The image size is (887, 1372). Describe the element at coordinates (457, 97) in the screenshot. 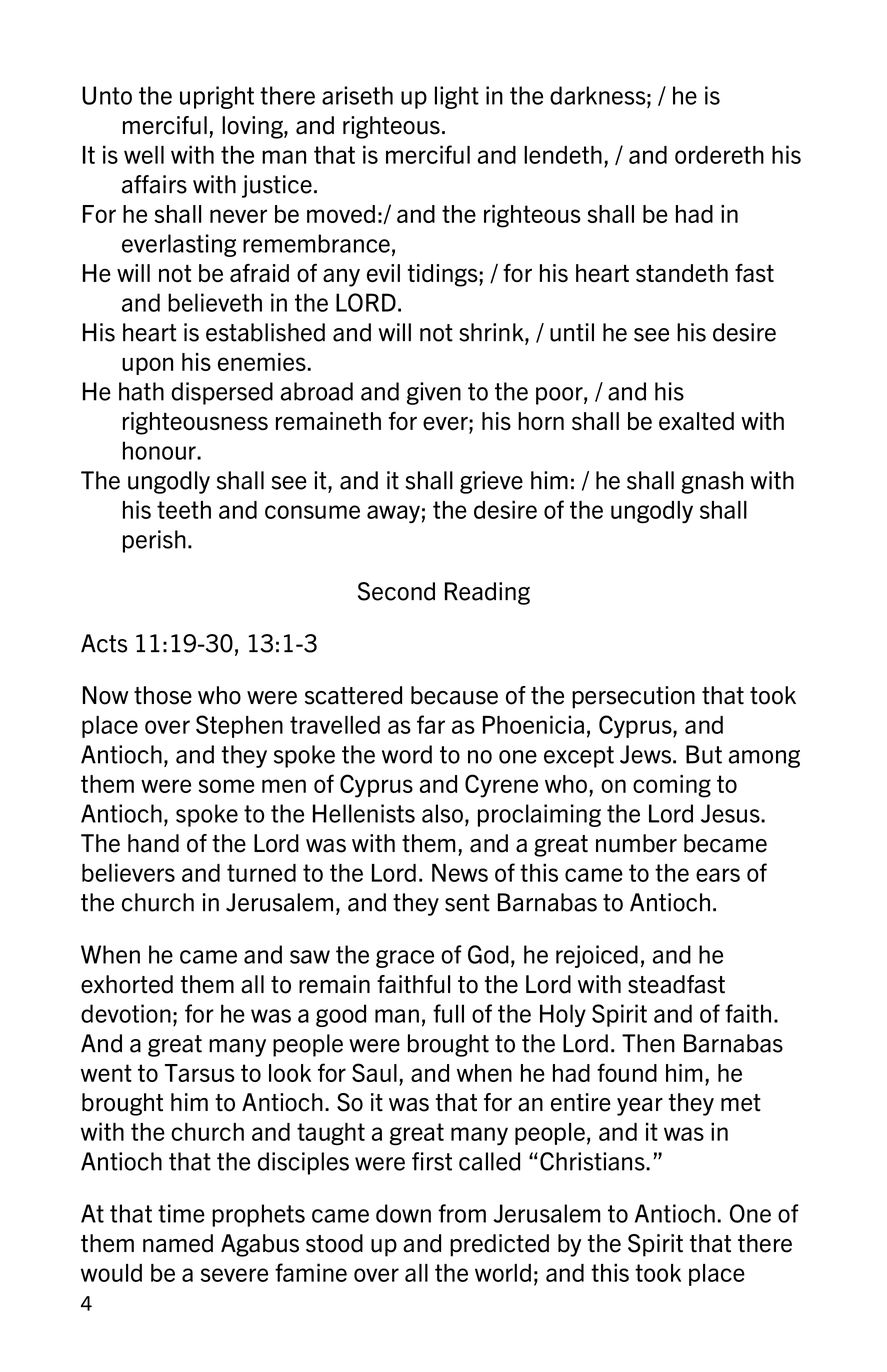

I see `light` at that location.
